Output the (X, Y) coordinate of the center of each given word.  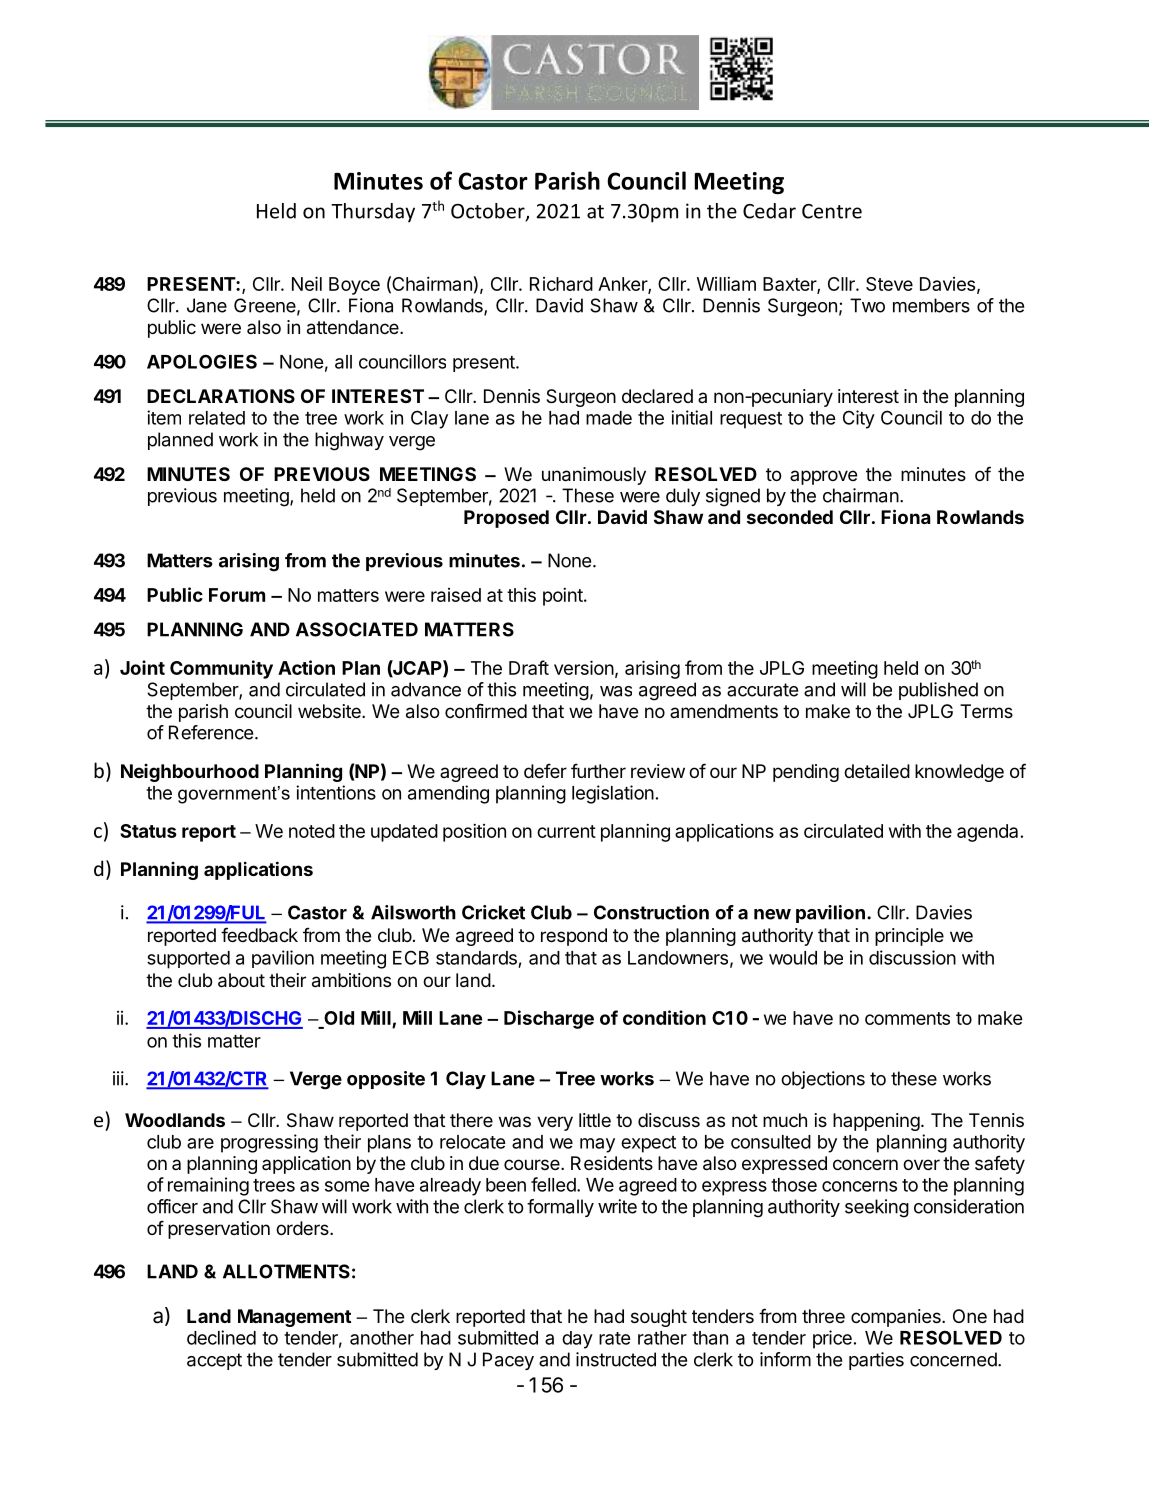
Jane (207, 305)
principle (909, 937)
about (241, 980)
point (564, 597)
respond (574, 937)
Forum (237, 595)
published (938, 691)
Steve (889, 284)
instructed (616, 1359)
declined (221, 1337)
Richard (561, 284)
